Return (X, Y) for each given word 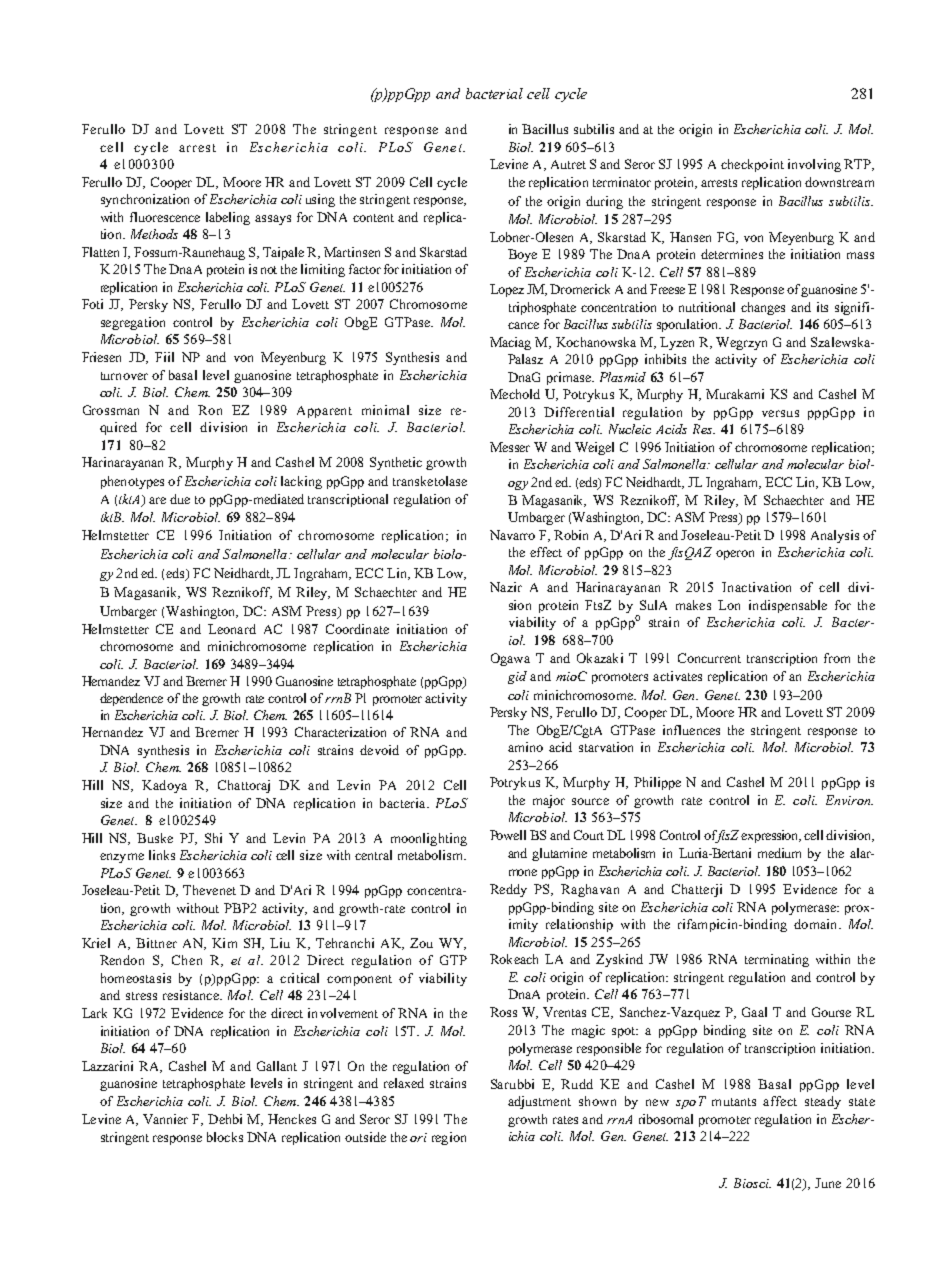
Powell (508, 835)
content (373, 218)
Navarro (512, 535)
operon (735, 555)
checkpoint (752, 165)
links (162, 855)
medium (779, 853)
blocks (225, 1137)
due (180, 499)
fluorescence (165, 217)
